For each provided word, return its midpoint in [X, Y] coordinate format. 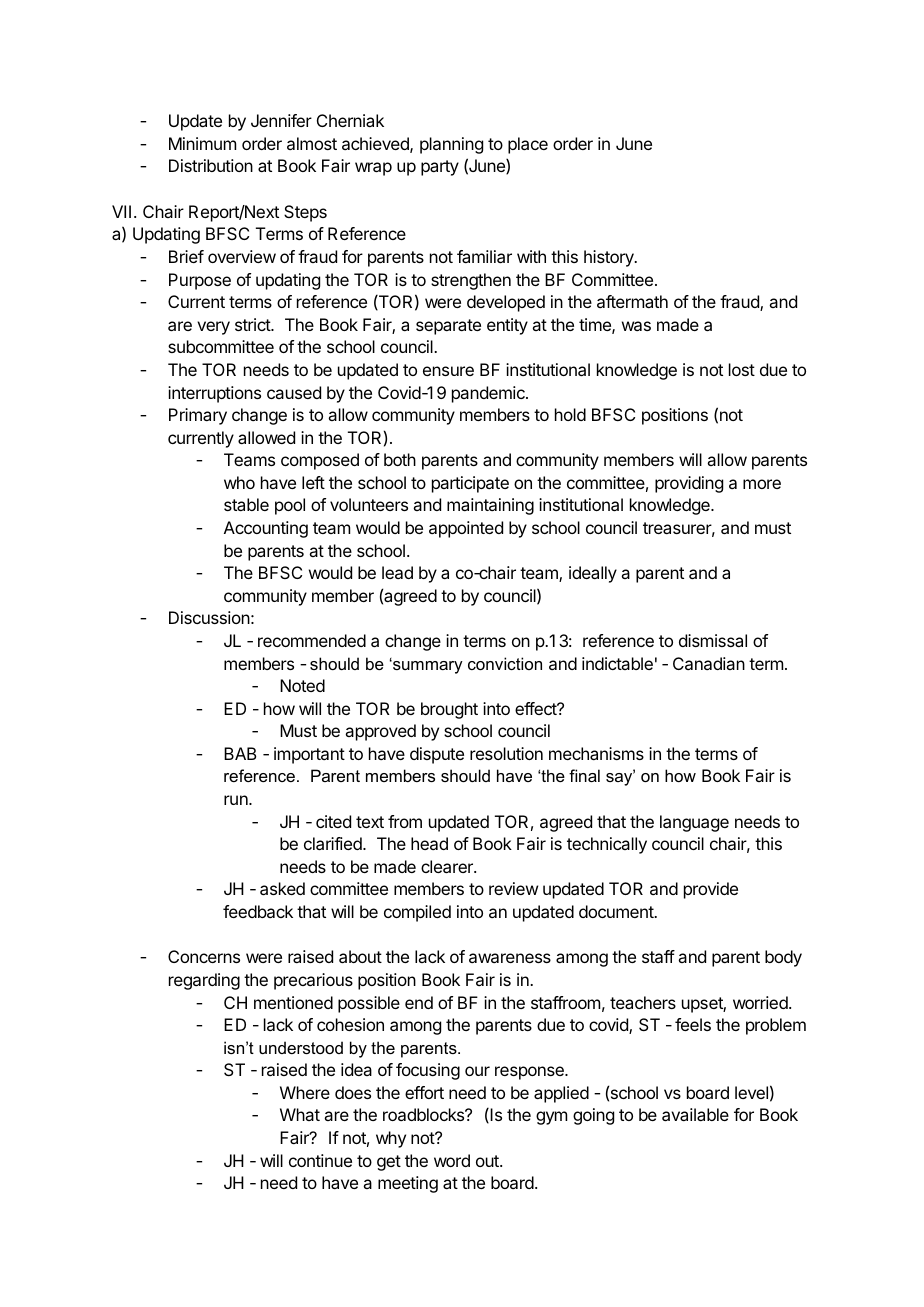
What [300, 1114]
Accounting [266, 529]
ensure [448, 371]
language [694, 823]
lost [742, 369]
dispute [437, 755]
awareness [510, 958]
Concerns [204, 956]
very [213, 328]
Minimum [202, 143]
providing [689, 484]
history [610, 258]
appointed [466, 529]
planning [451, 145]
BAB [240, 753]
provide [711, 890]
